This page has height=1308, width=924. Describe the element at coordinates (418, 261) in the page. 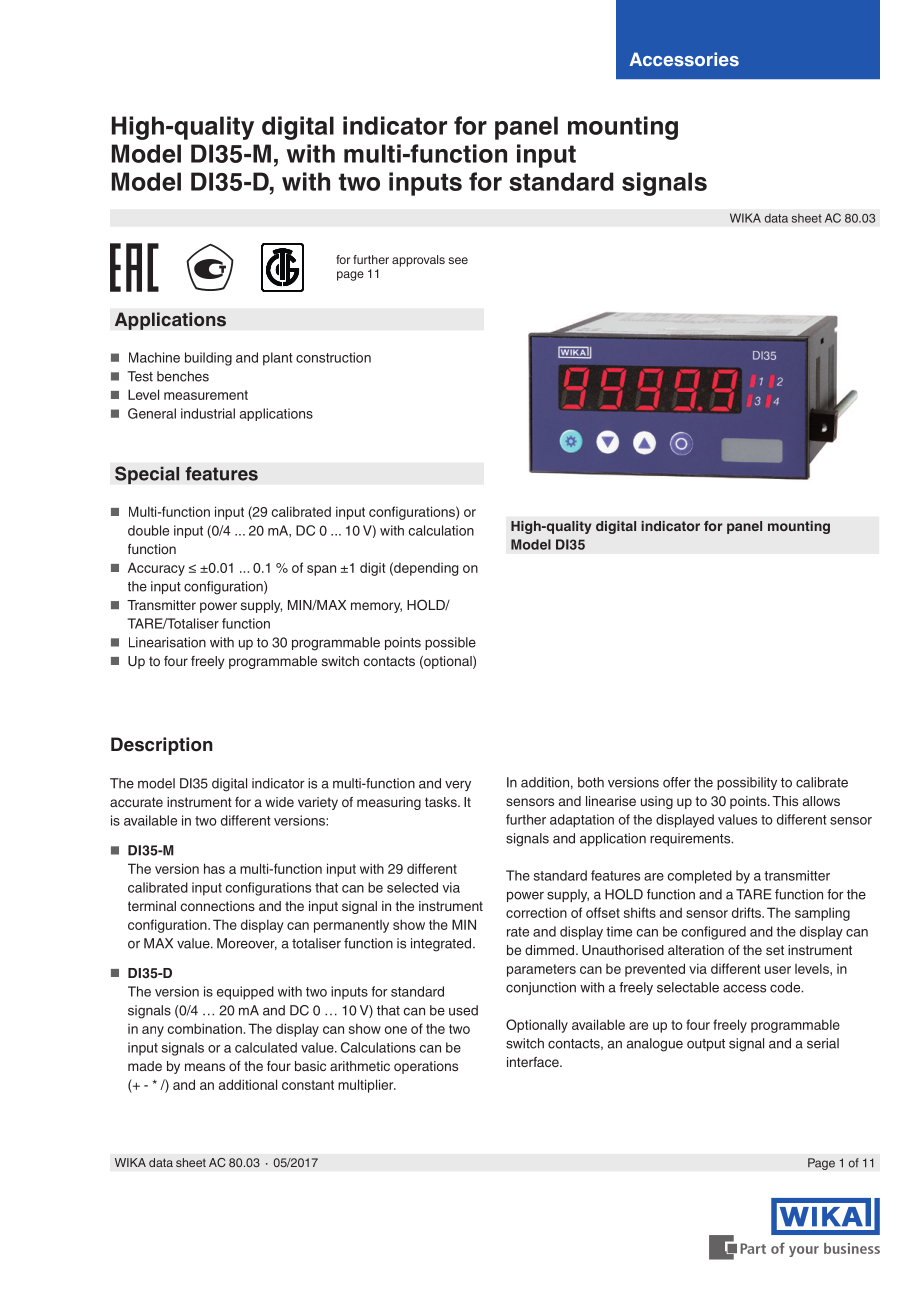

I see `approvals` at that location.
